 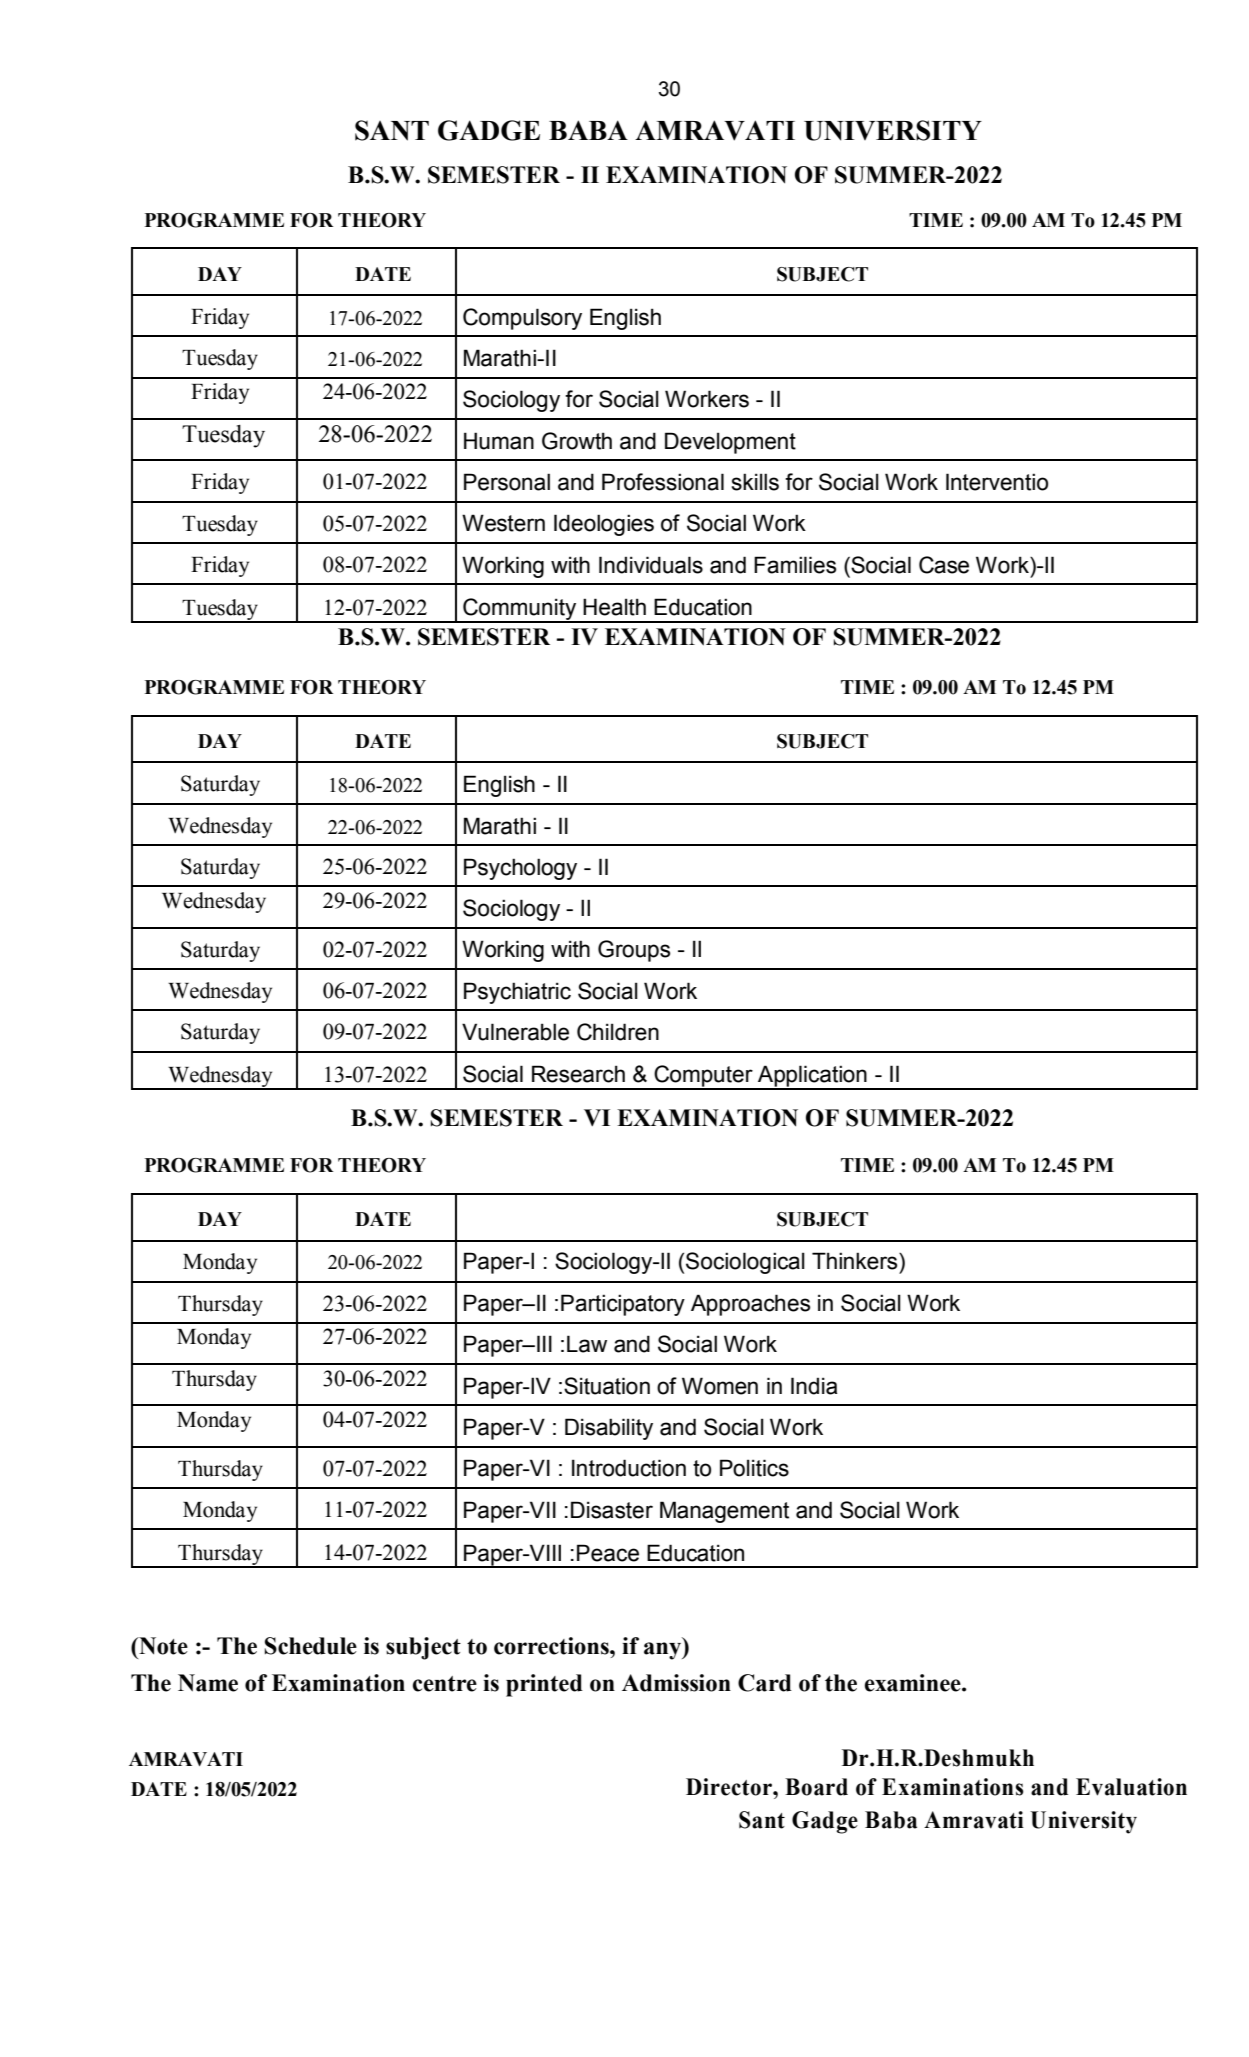 I want to click on Groups, so click(x=634, y=951).
